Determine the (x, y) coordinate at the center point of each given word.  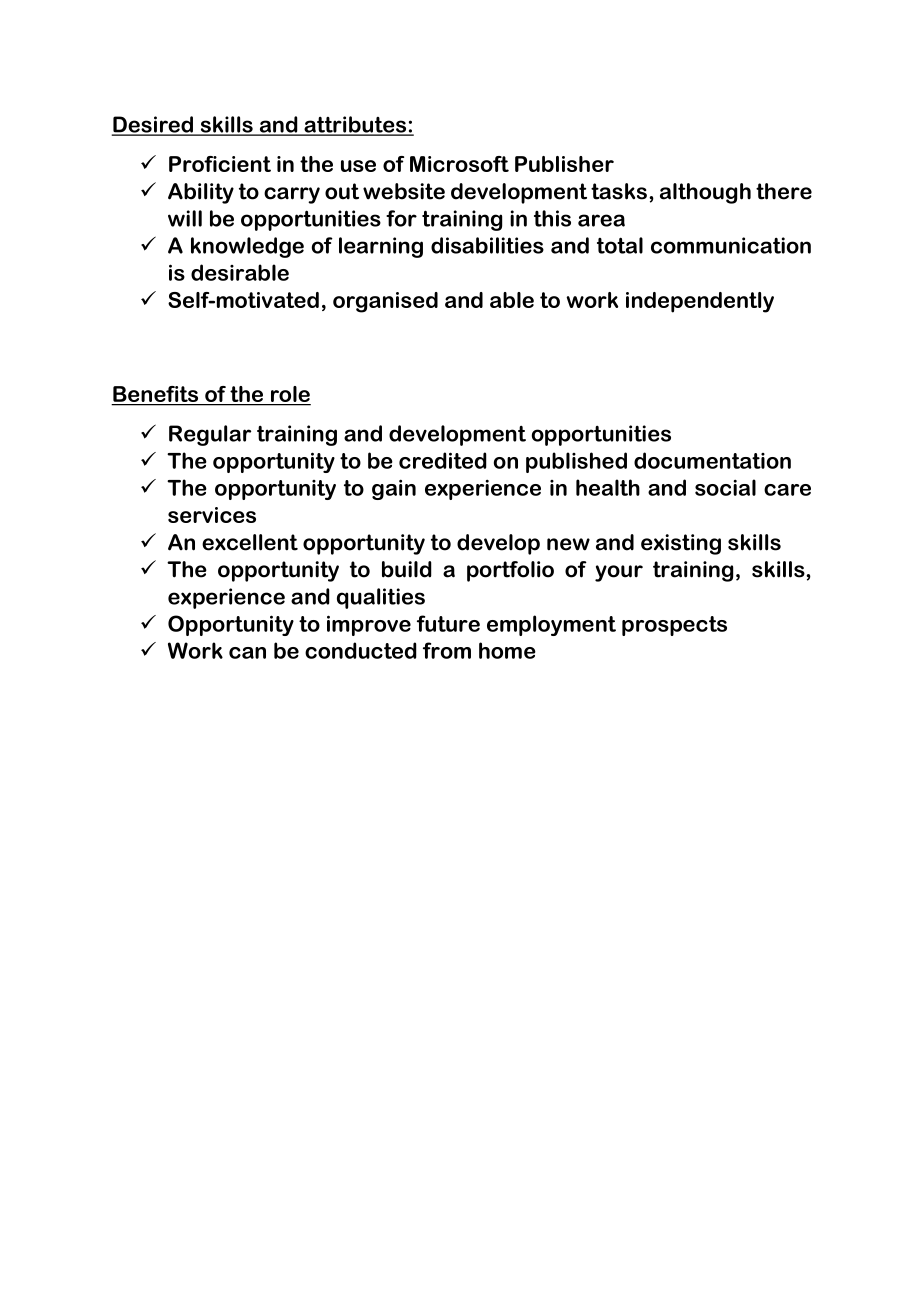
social (725, 487)
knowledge (247, 247)
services (212, 515)
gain (394, 489)
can (247, 653)
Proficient (220, 164)
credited (443, 460)
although (705, 193)
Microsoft (459, 164)
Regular (210, 435)
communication (731, 245)
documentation (712, 460)
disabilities (487, 245)
